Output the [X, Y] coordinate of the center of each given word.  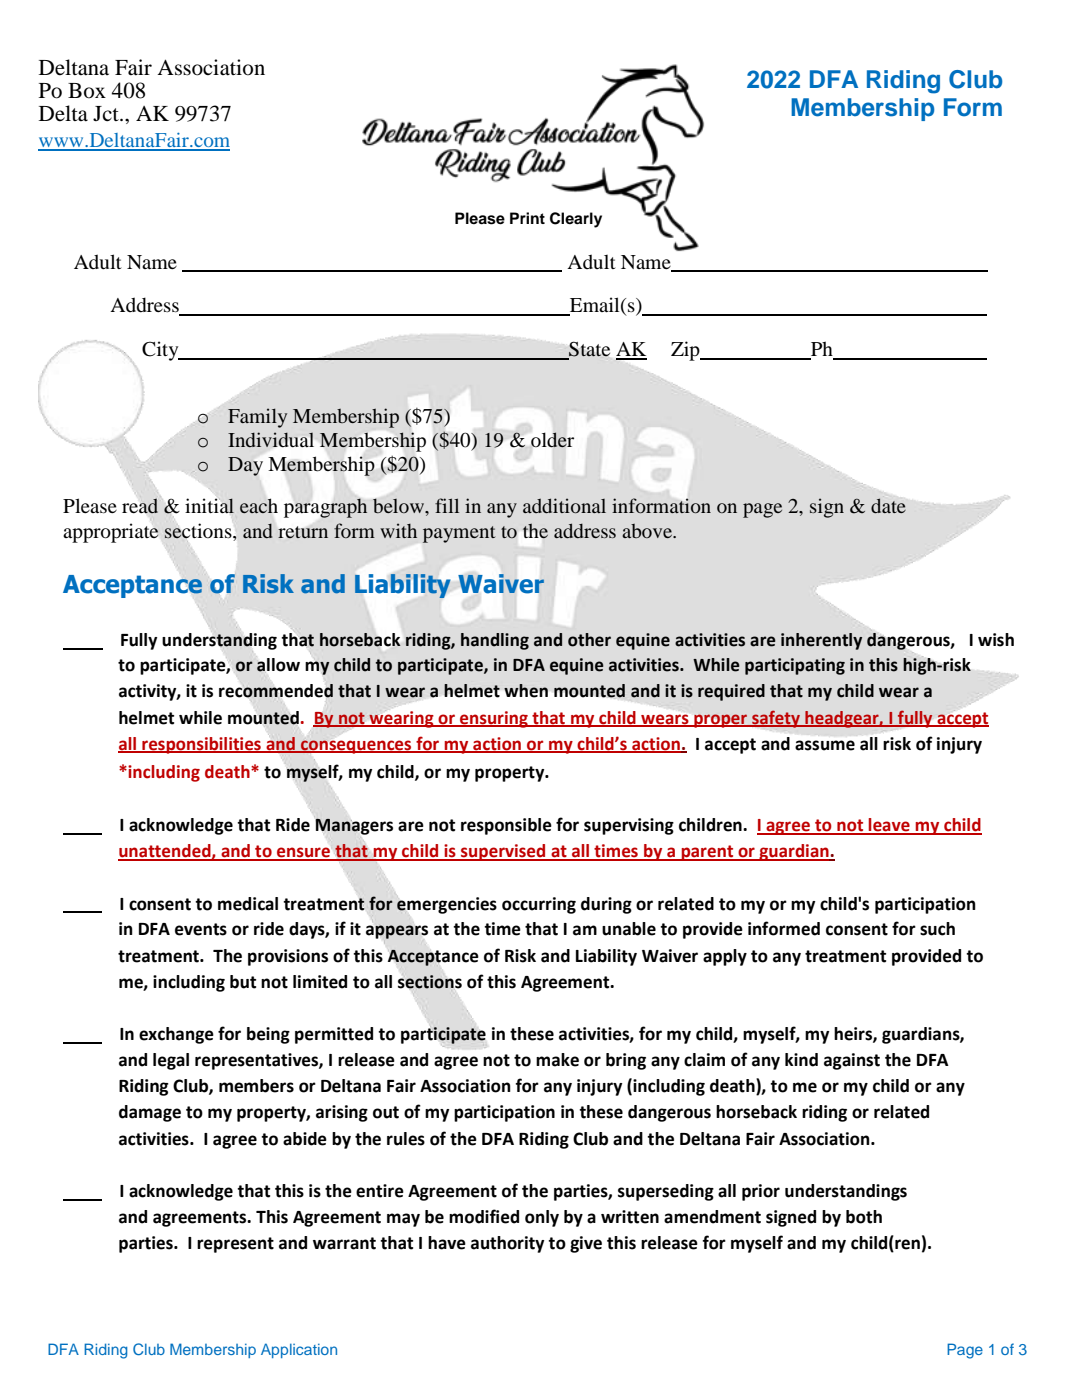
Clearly [576, 220]
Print [527, 218]
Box [87, 91]
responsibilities [201, 745]
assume [825, 745]
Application [299, 1350]
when [526, 691]
